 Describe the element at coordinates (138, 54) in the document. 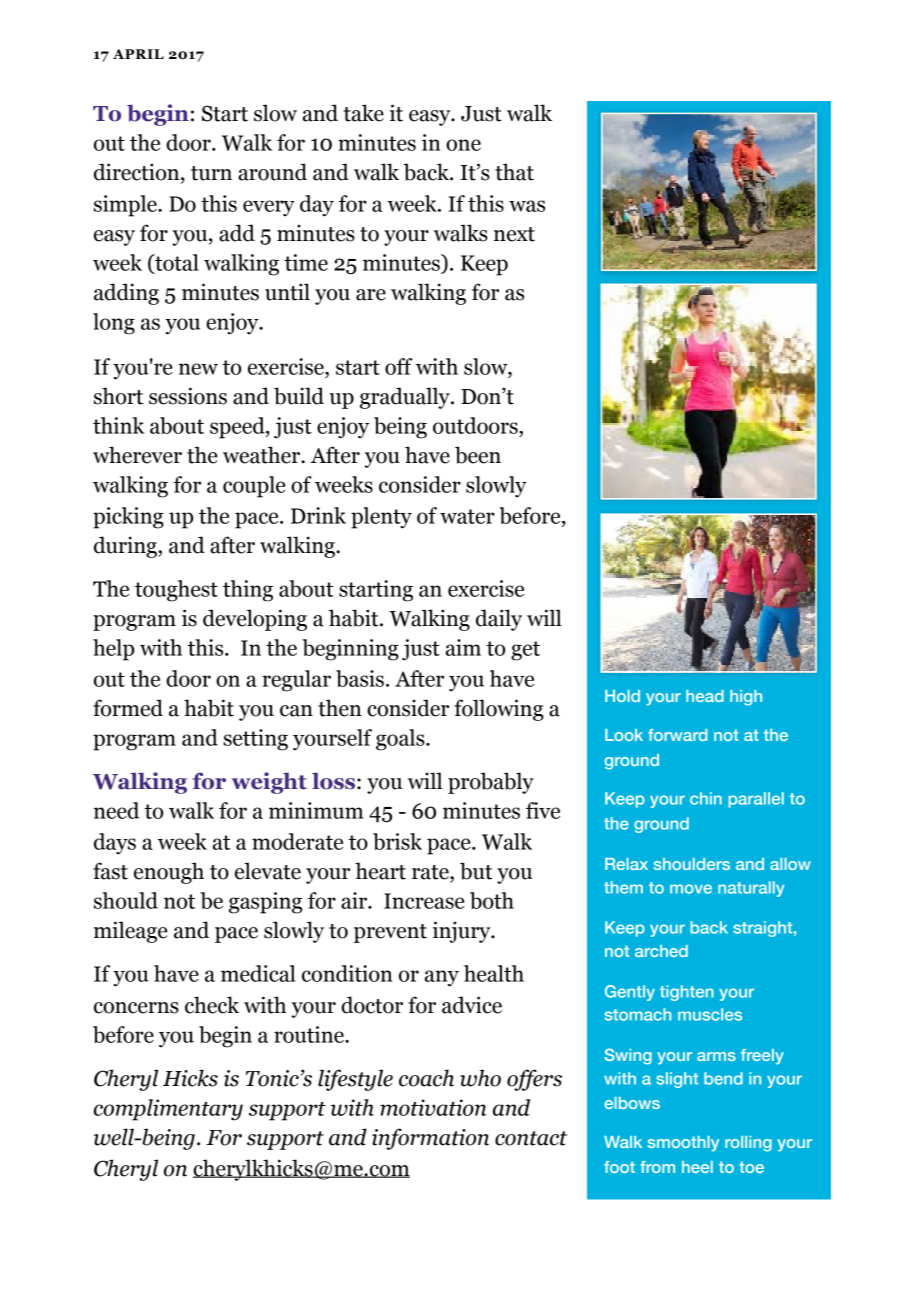

I see `APRIL` at that location.
